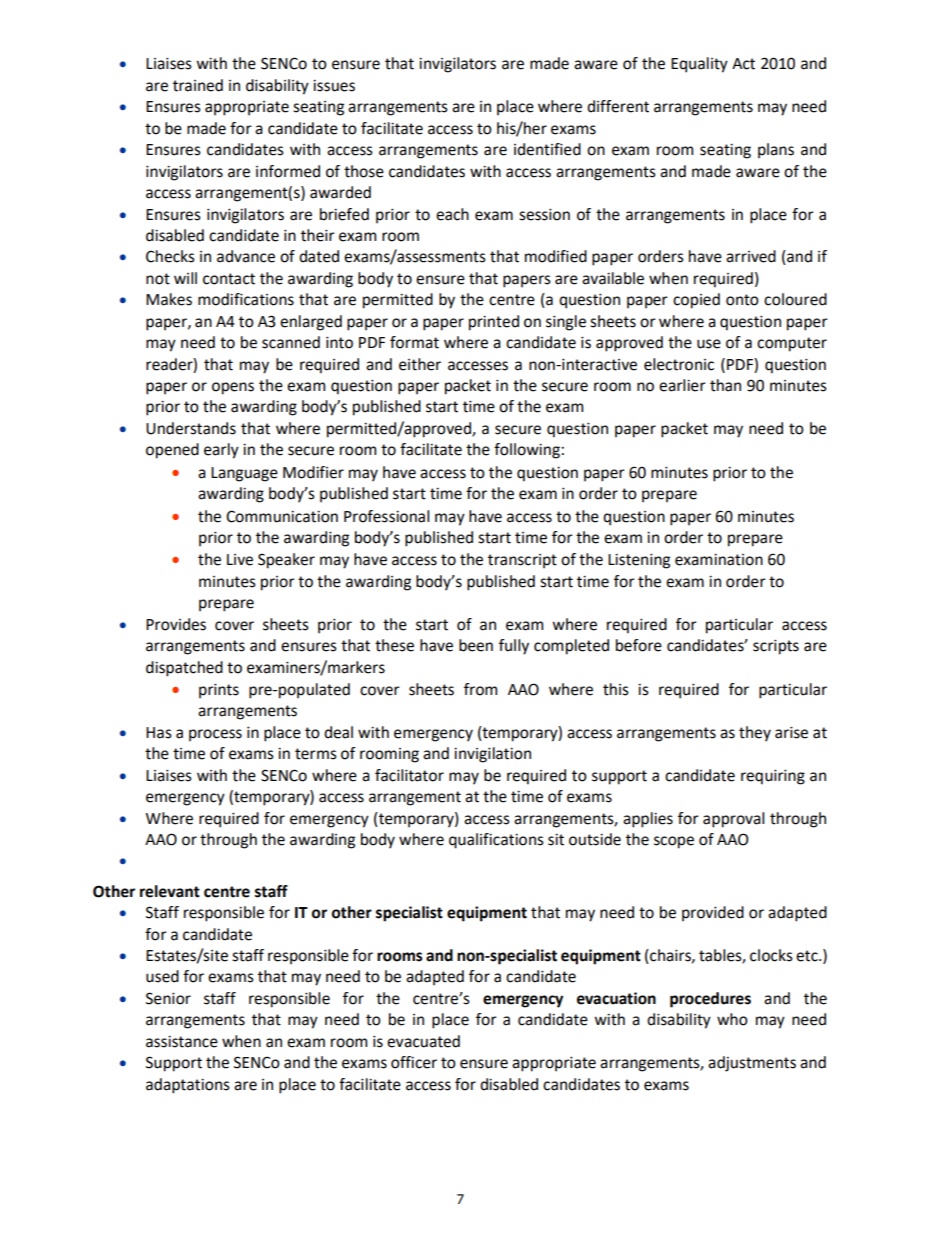 The image size is (952, 1233). I want to click on transcript, so click(522, 561).
